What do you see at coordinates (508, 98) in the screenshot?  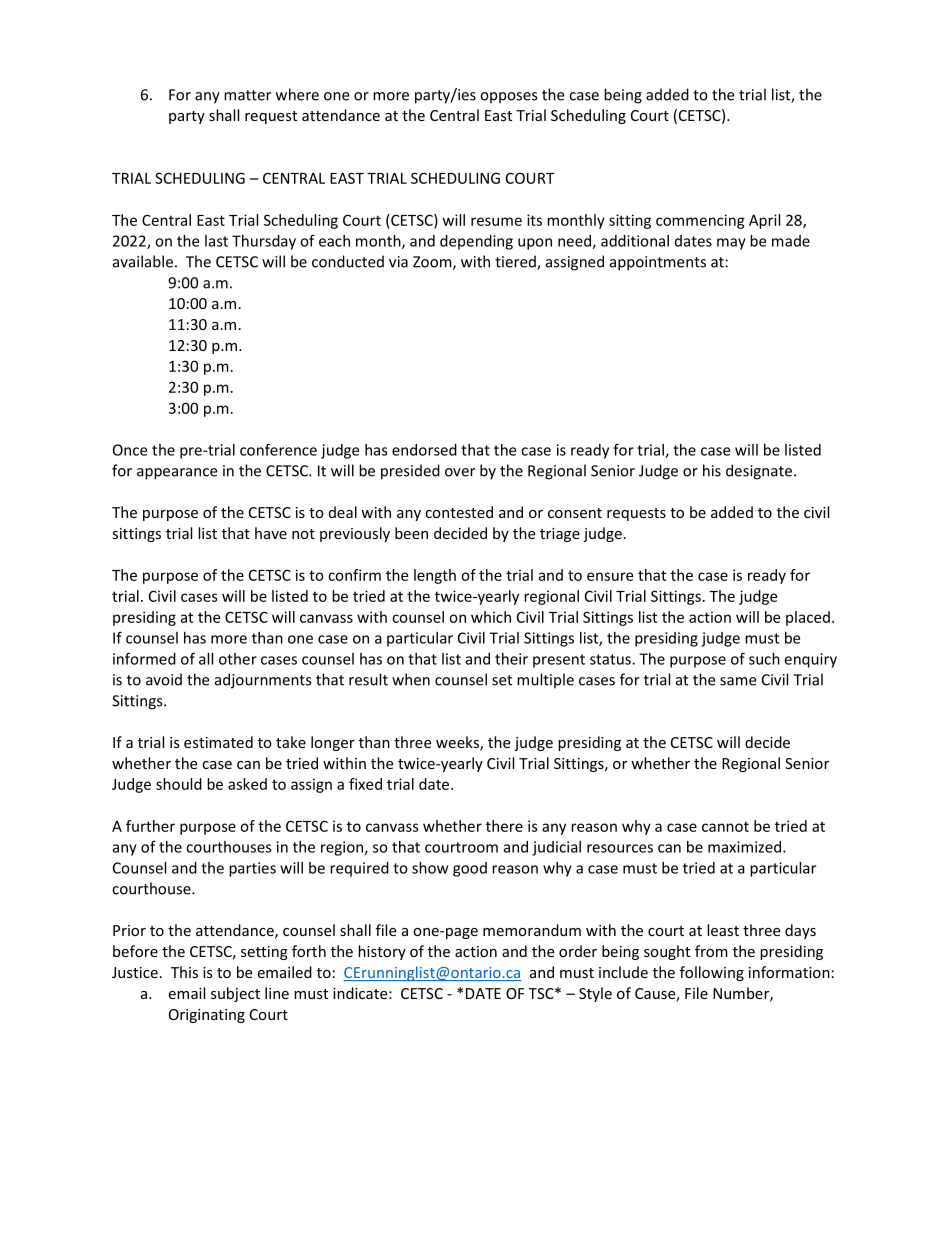 I see `opposes` at bounding box center [508, 98].
